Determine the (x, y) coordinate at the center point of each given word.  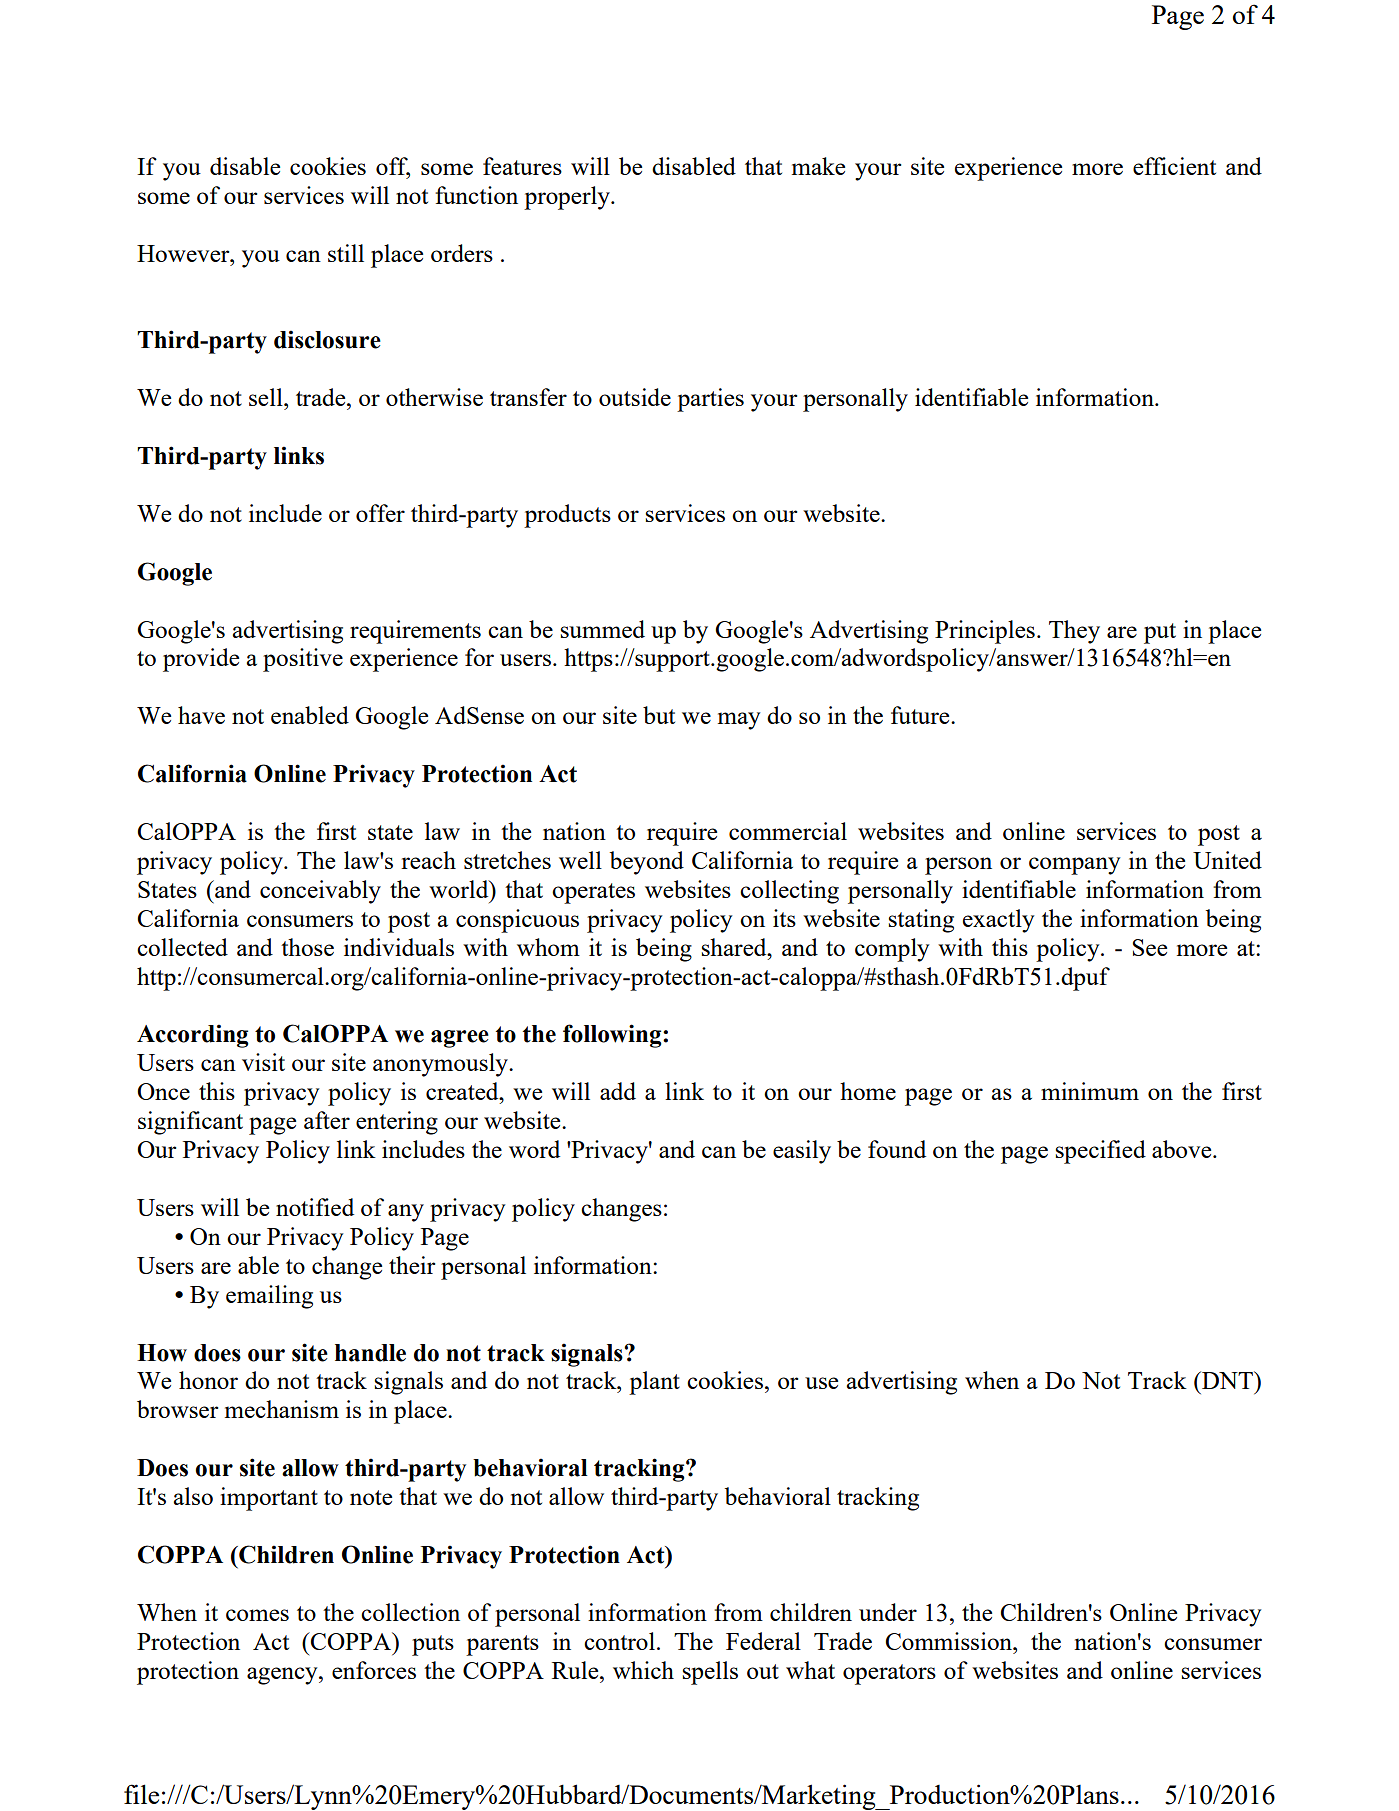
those (307, 947)
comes (257, 1615)
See (1150, 947)
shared (735, 947)
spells (710, 1673)
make (818, 166)
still (346, 253)
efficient (1174, 166)
